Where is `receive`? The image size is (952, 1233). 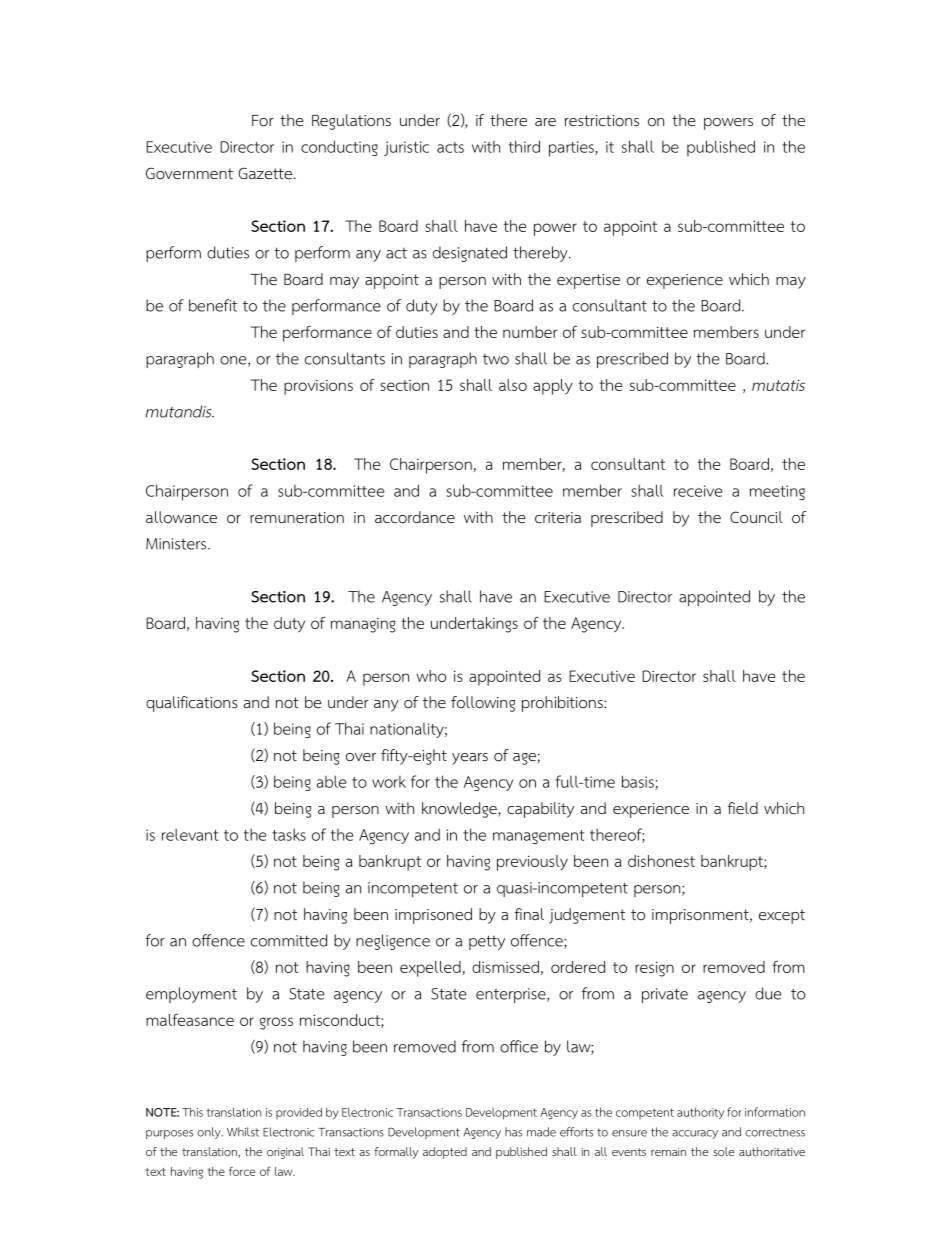 receive is located at coordinates (698, 491).
